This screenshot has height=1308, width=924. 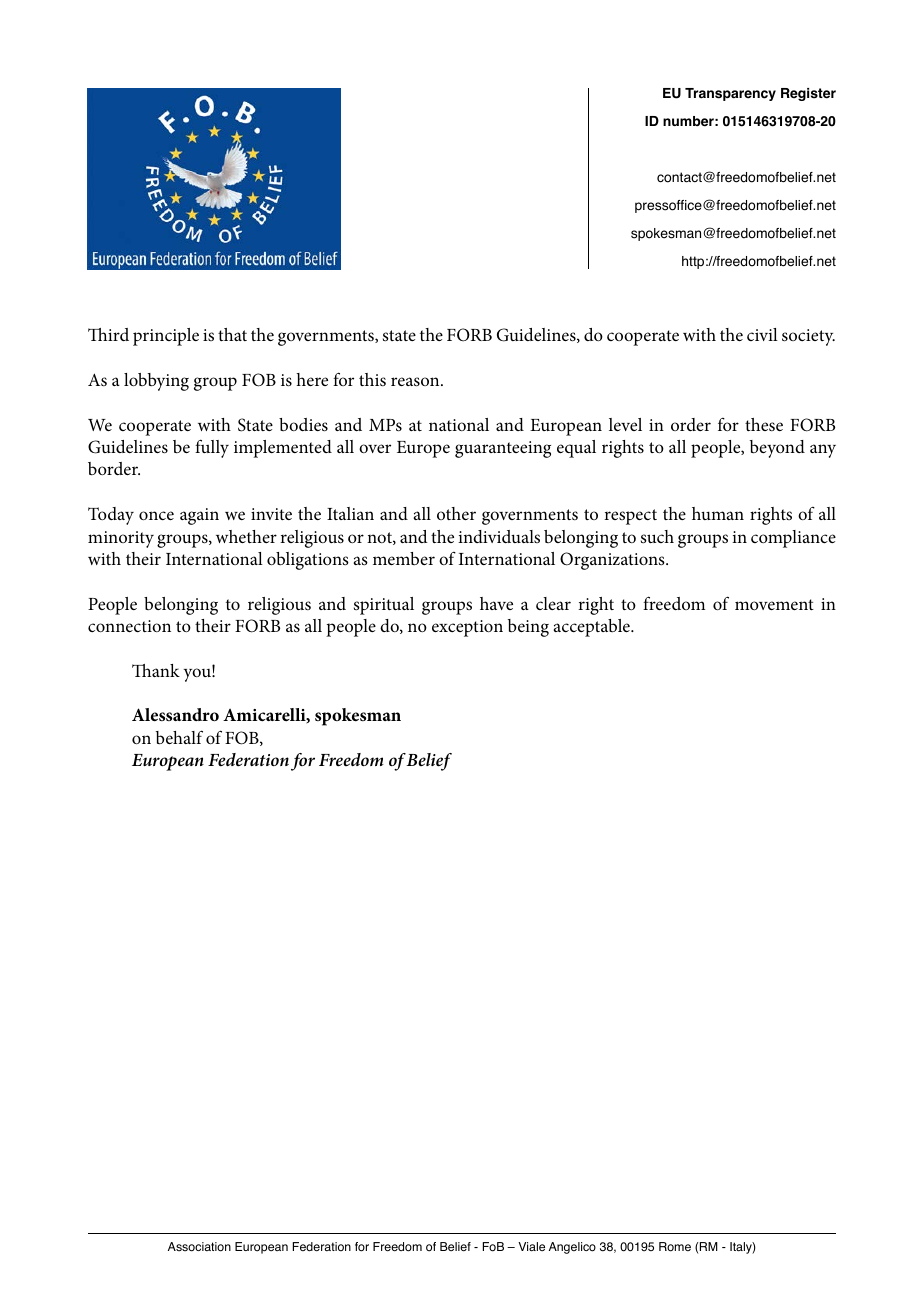 I want to click on human, so click(x=718, y=513).
